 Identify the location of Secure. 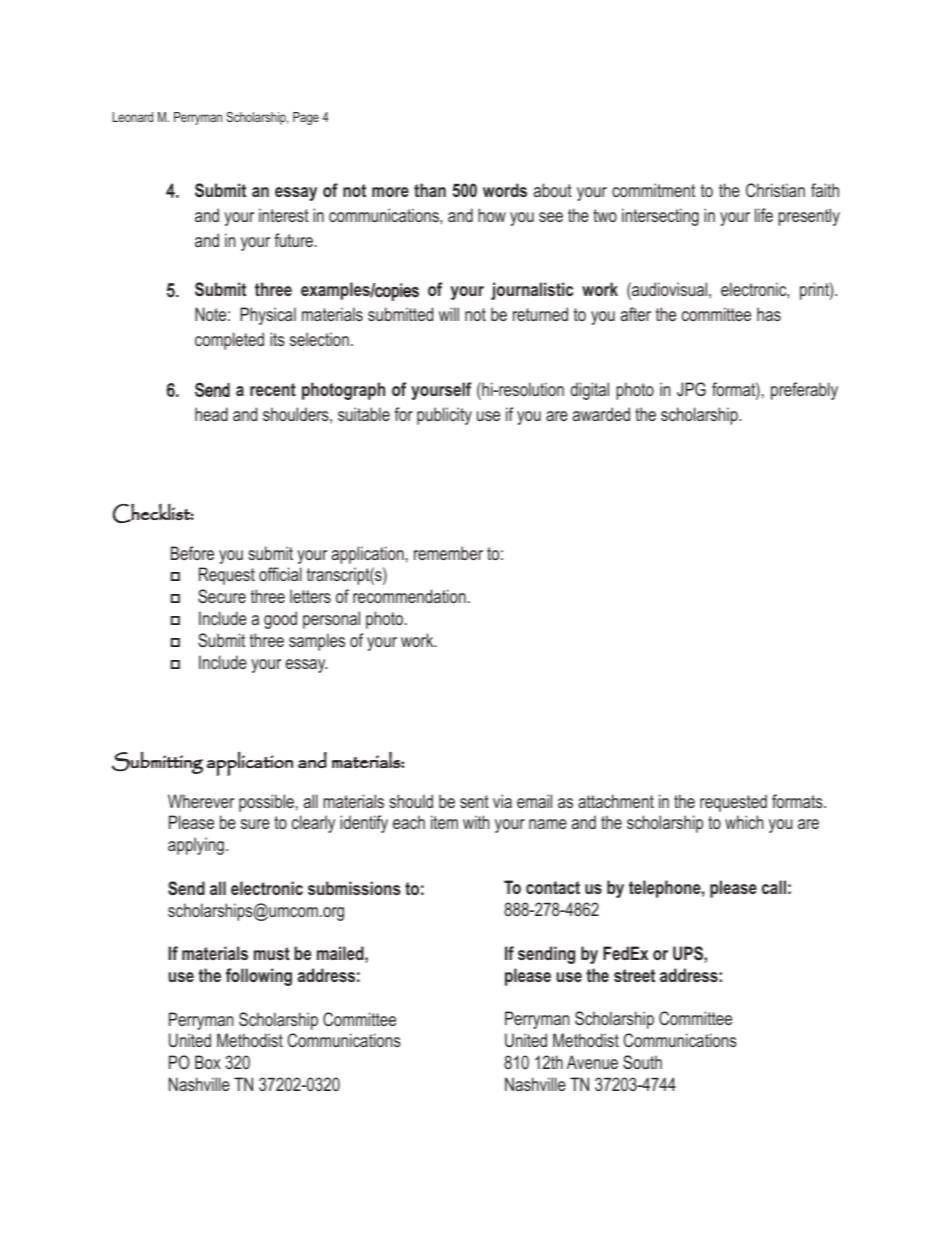
(222, 596).
